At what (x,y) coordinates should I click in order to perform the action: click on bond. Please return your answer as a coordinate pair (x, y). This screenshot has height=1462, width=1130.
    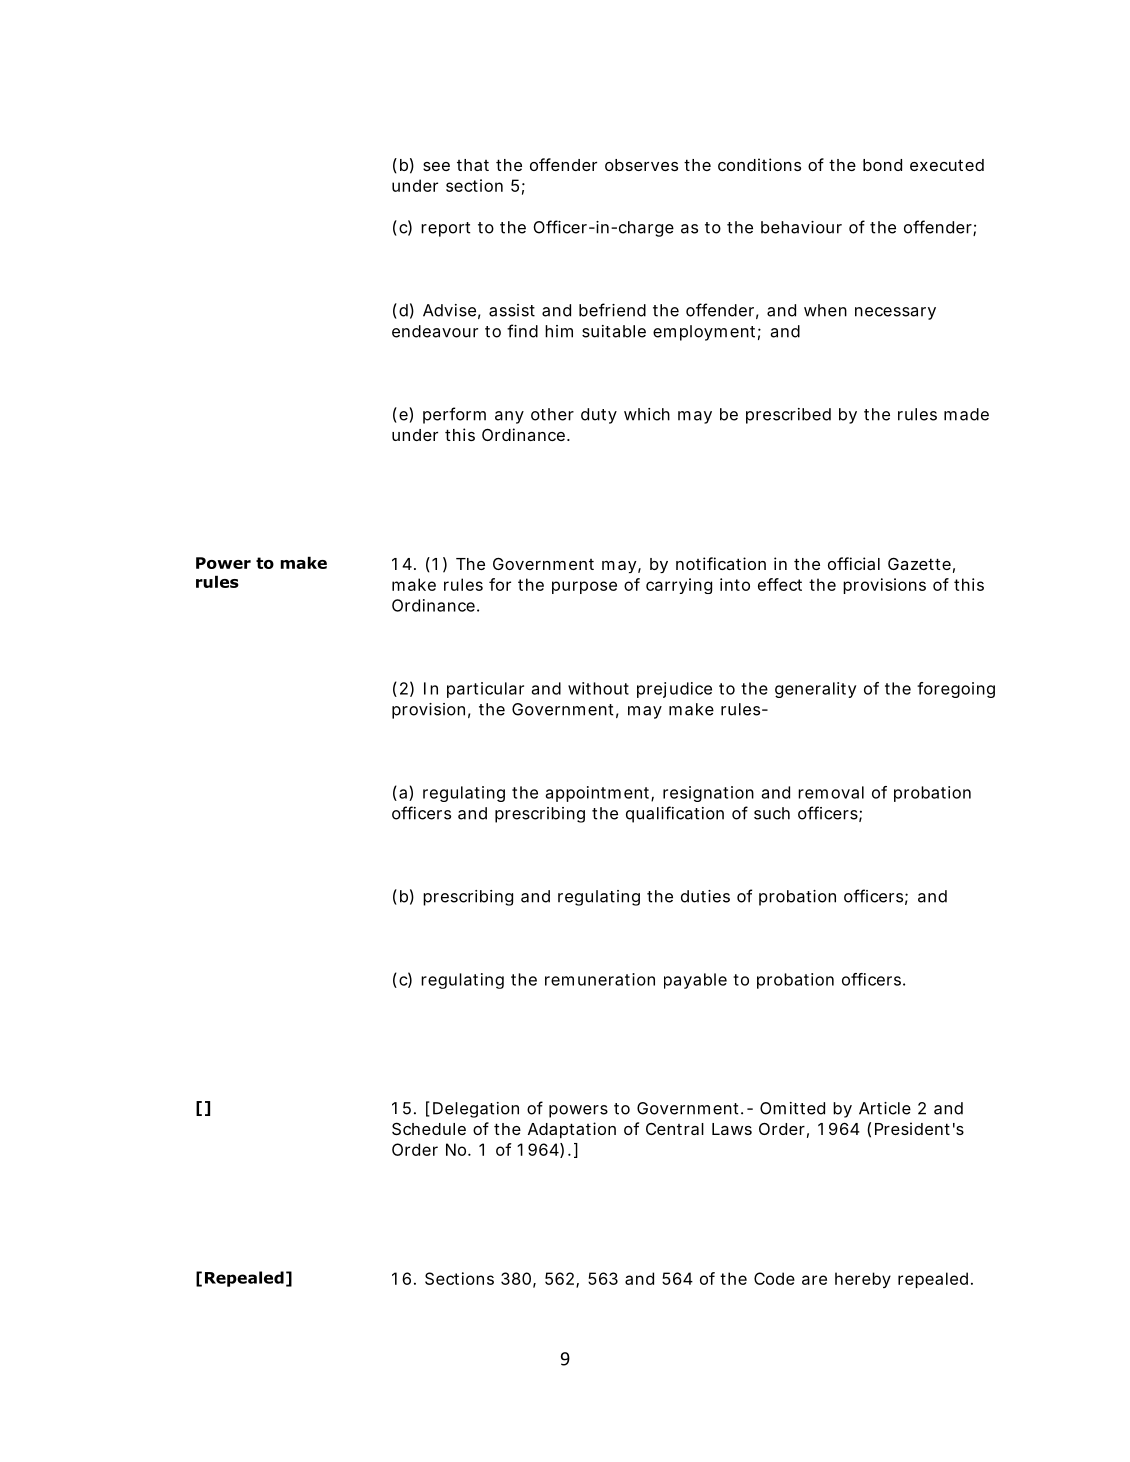
    Looking at the image, I should click on (882, 165).
